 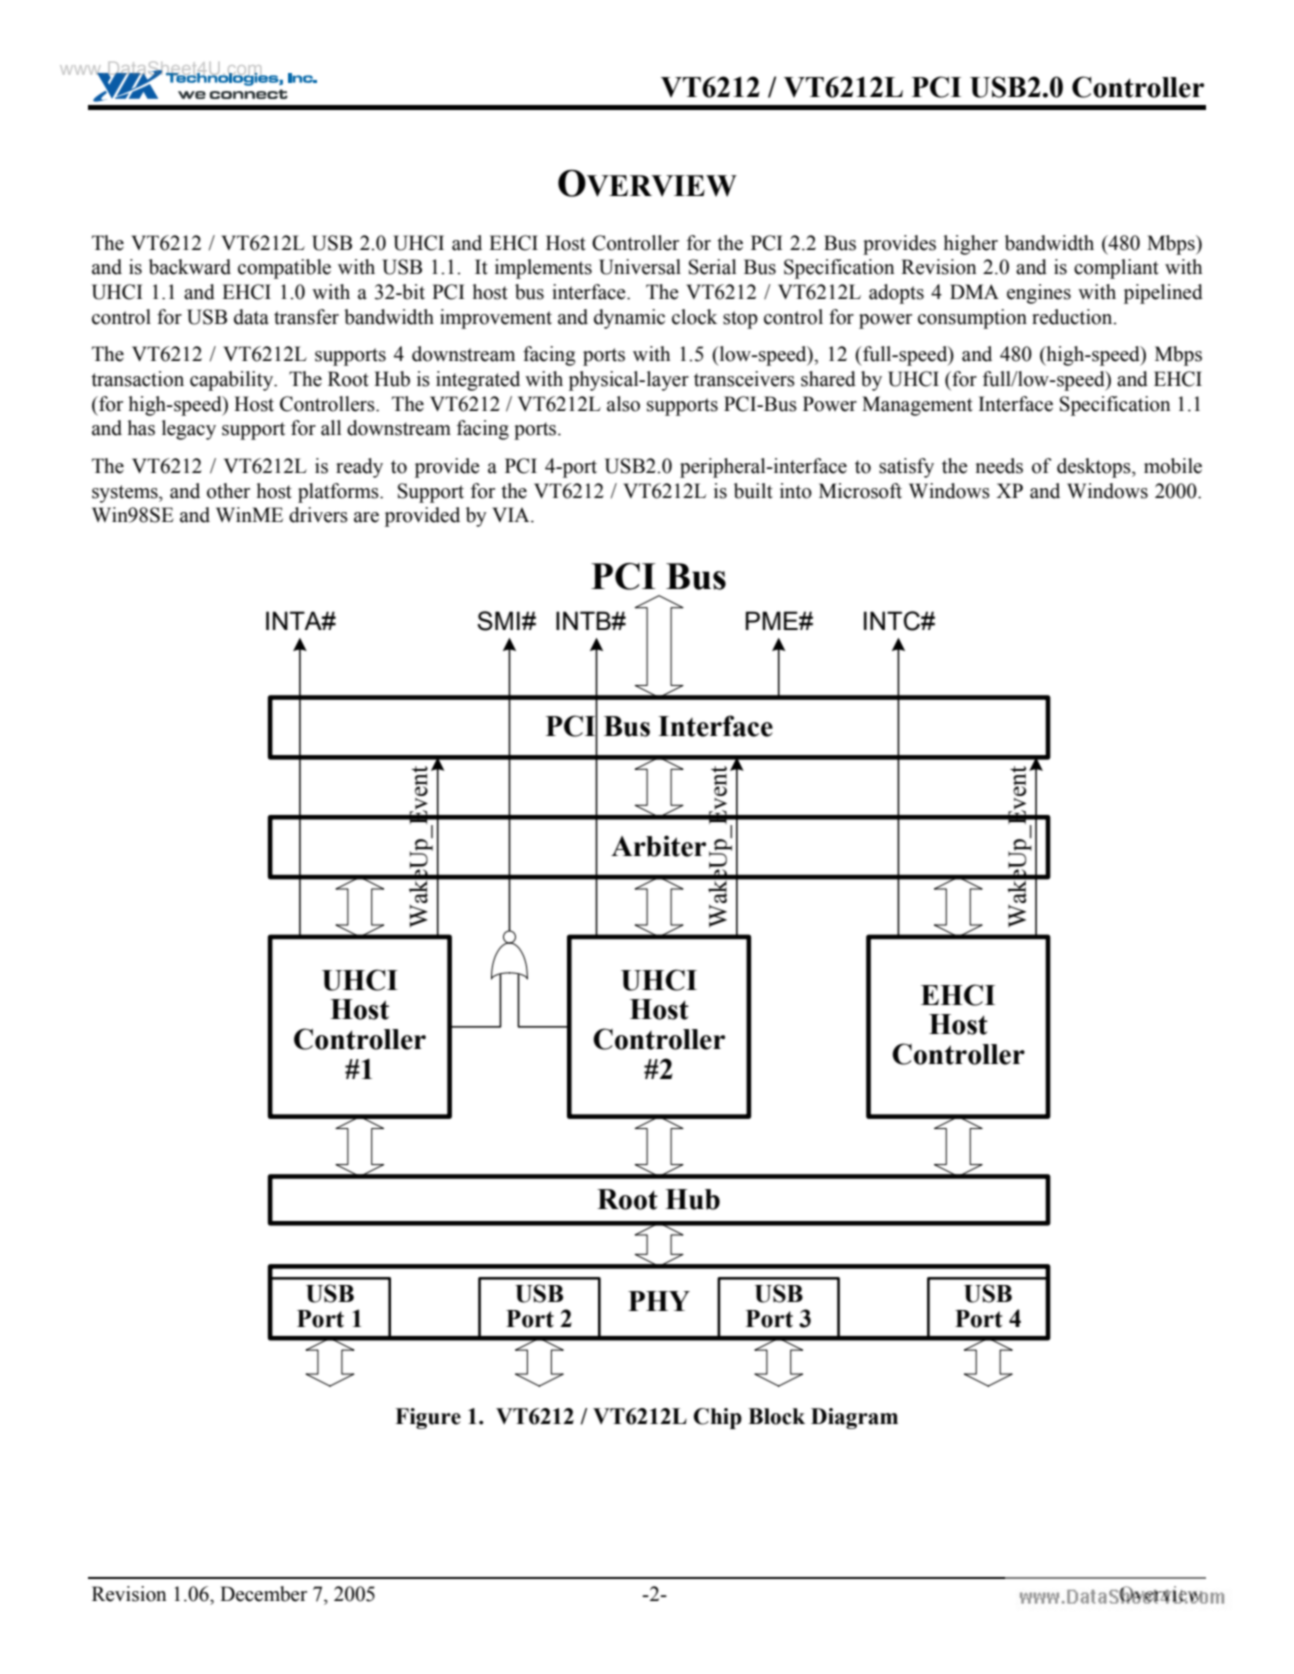 I want to click on SMI, so click(x=498, y=621).
